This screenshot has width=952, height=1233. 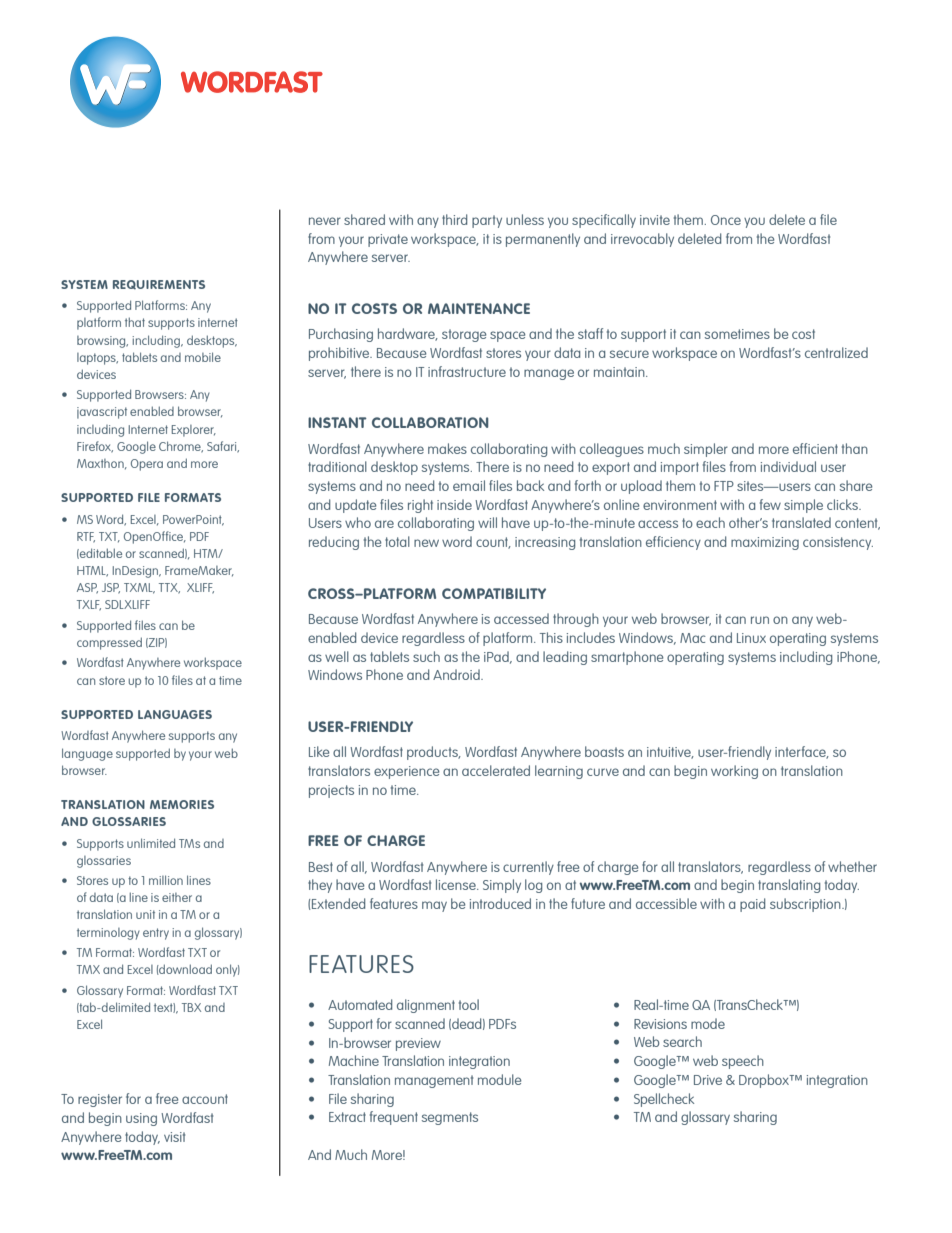 I want to click on individual, so click(x=788, y=466).
